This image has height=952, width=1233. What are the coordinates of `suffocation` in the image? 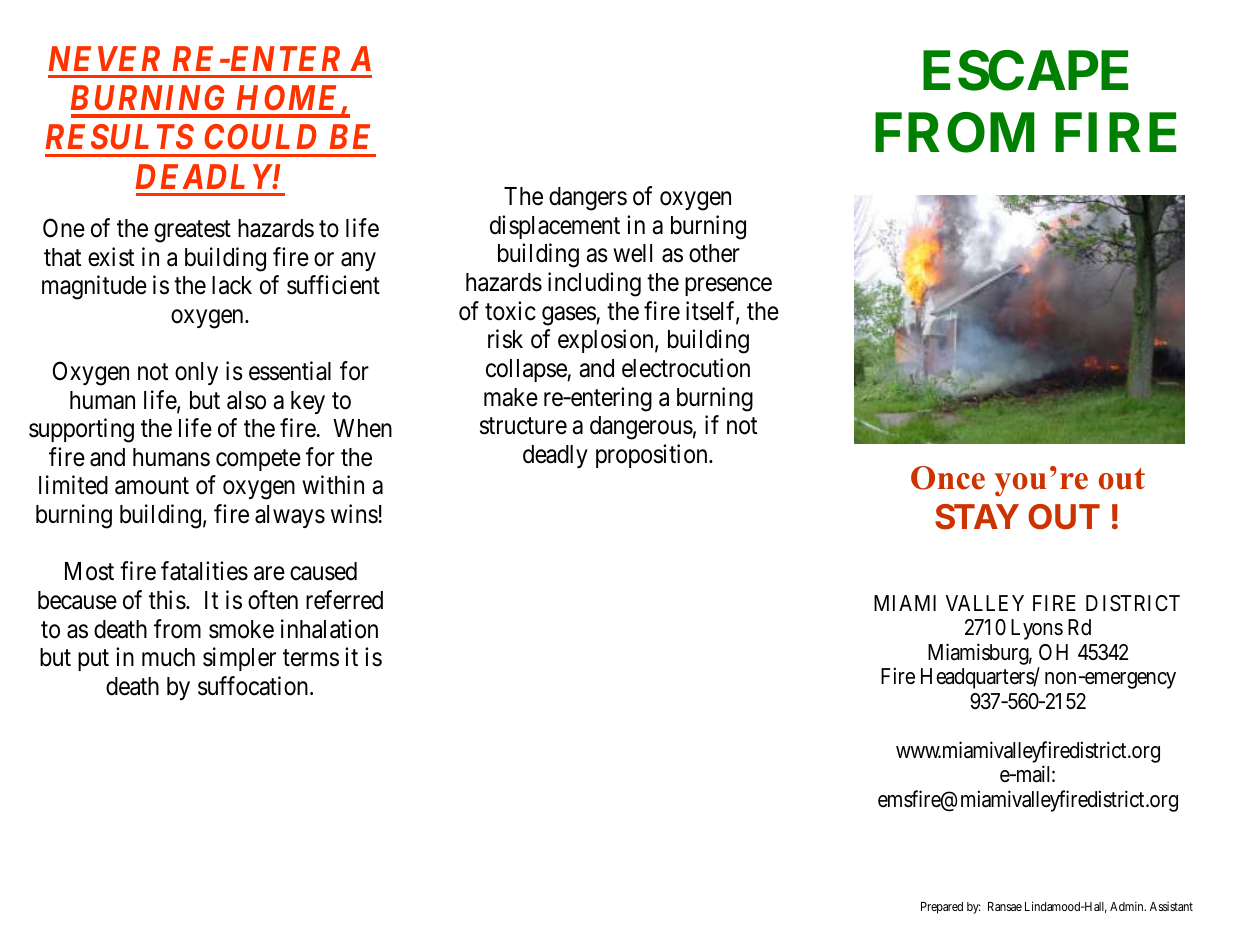 It's located at (254, 686).
